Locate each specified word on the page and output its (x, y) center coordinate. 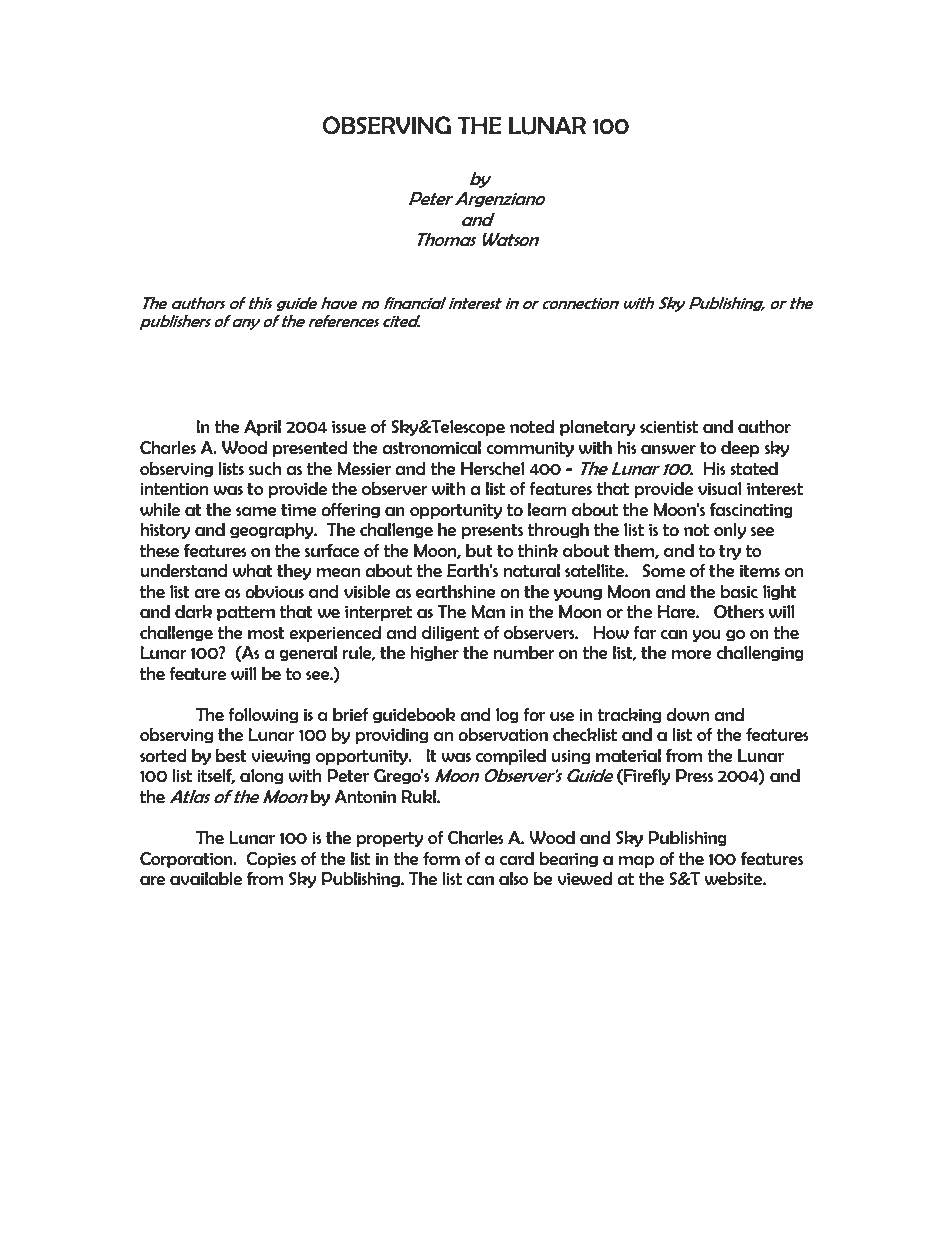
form (441, 858)
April (262, 428)
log (507, 716)
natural (531, 571)
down (687, 715)
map (636, 862)
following (263, 715)
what (253, 571)
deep (740, 449)
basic (739, 592)
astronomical (431, 448)
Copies (271, 860)
